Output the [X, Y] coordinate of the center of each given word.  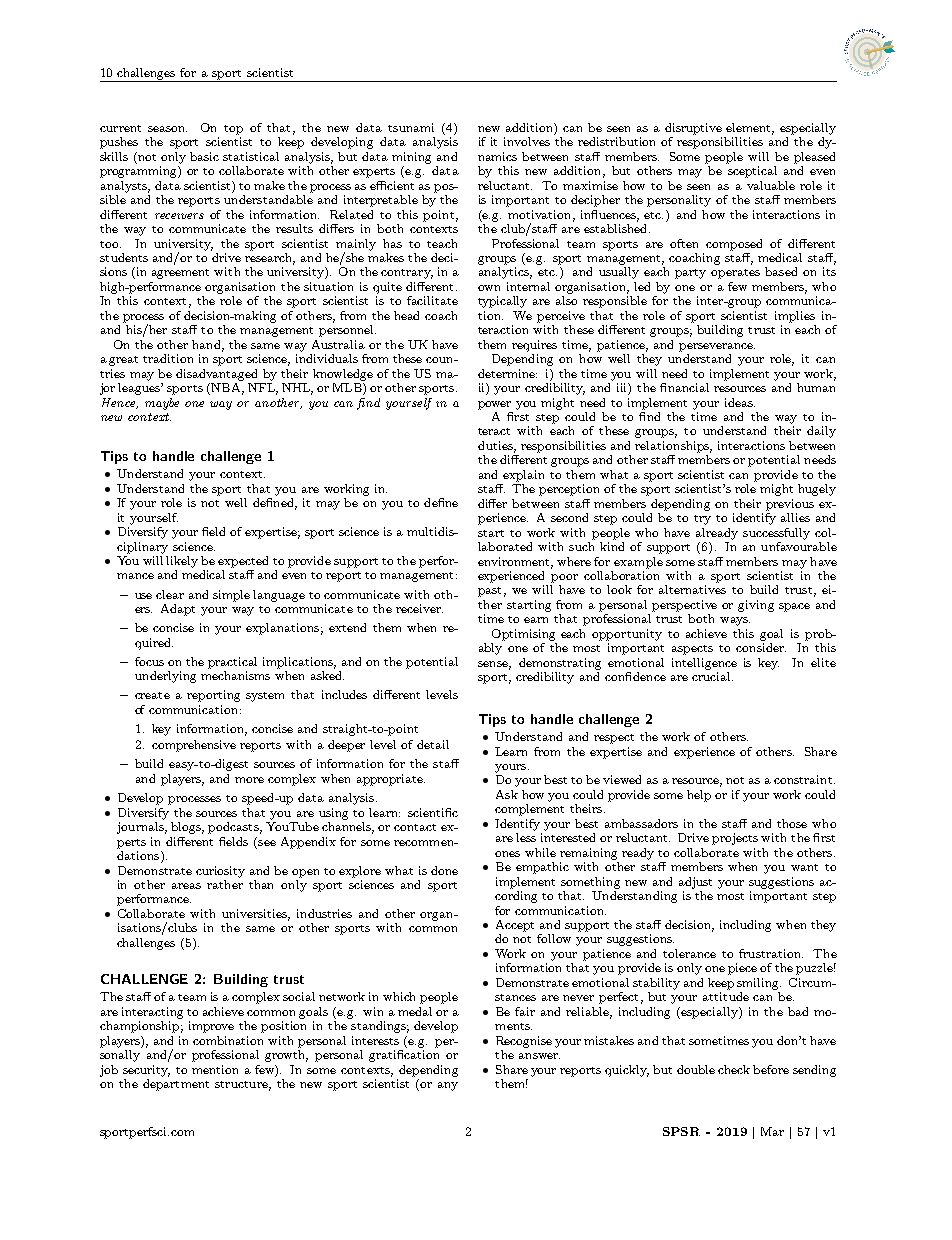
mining [411, 158]
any [448, 1086]
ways [735, 621]
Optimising [523, 635]
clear [170, 594]
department [176, 1083]
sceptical [752, 172]
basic [204, 156]
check [734, 1069]
